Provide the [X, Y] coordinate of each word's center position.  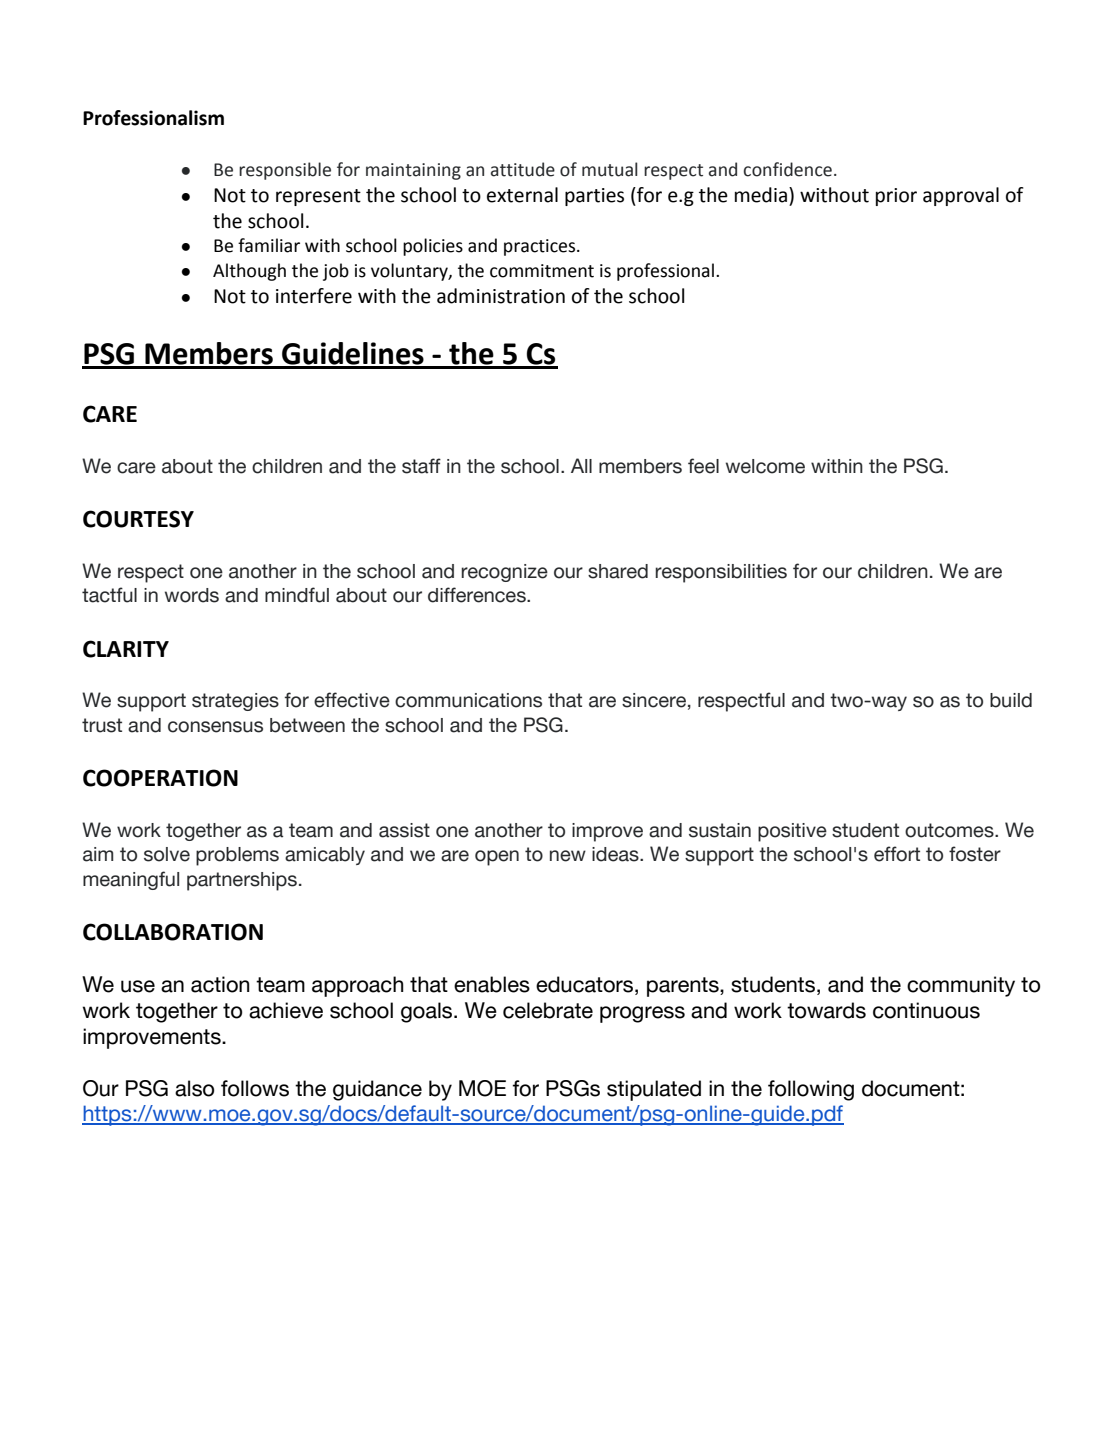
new [568, 856]
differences [478, 595]
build [1011, 700]
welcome [765, 466]
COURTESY [138, 519]
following [811, 1090]
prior [896, 197]
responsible [285, 171]
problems [237, 856]
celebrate [548, 1010]
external [522, 195]
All [581, 465]
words [192, 595]
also [194, 1088]
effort [897, 854]
